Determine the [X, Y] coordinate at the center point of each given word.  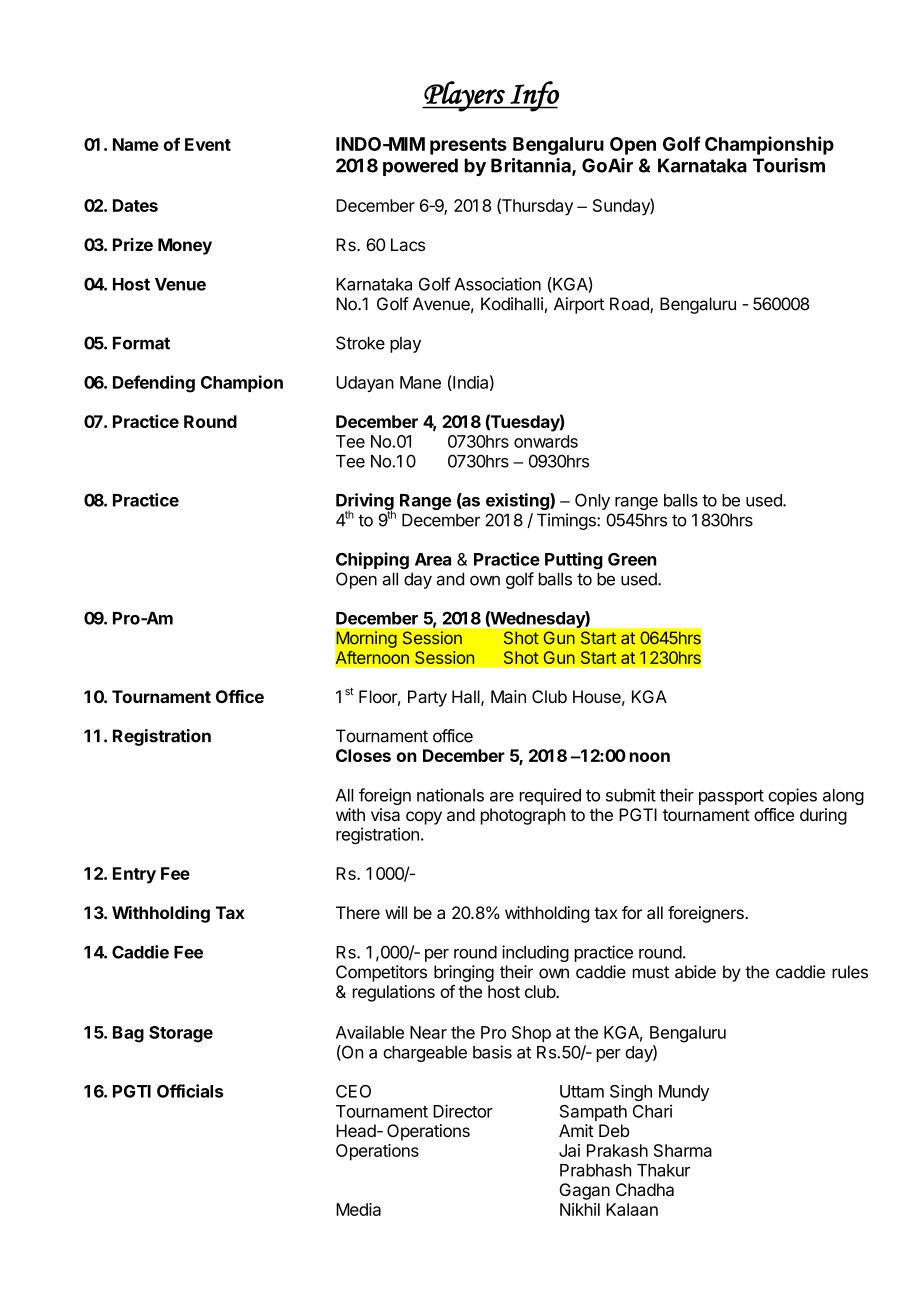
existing [518, 501]
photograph [523, 816]
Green [632, 559]
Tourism [789, 165]
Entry [134, 875]
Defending [154, 384]
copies [792, 796]
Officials [190, 1091]
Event [208, 144]
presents [468, 146]
